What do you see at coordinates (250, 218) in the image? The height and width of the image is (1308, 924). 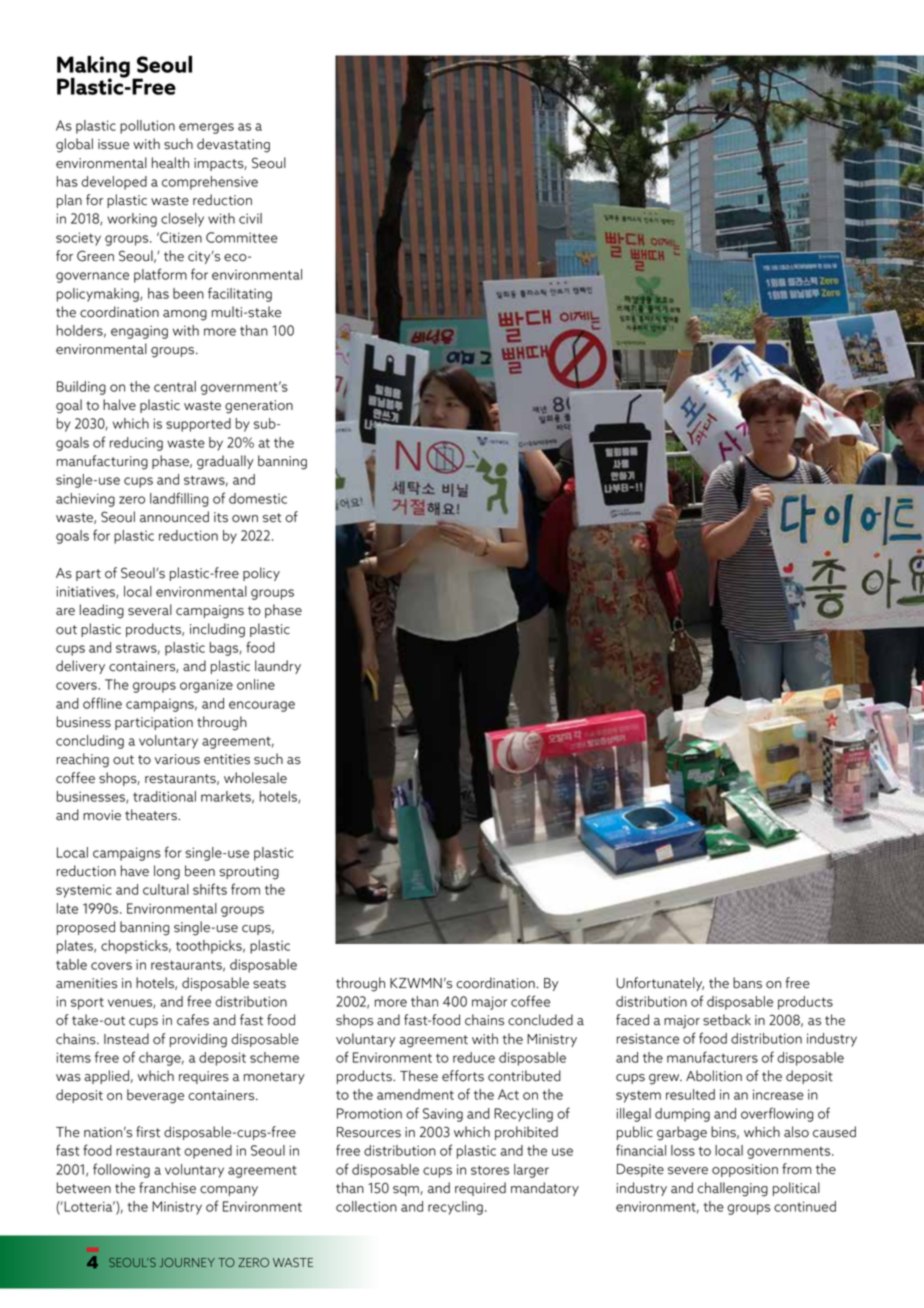 I see `civil` at bounding box center [250, 218].
